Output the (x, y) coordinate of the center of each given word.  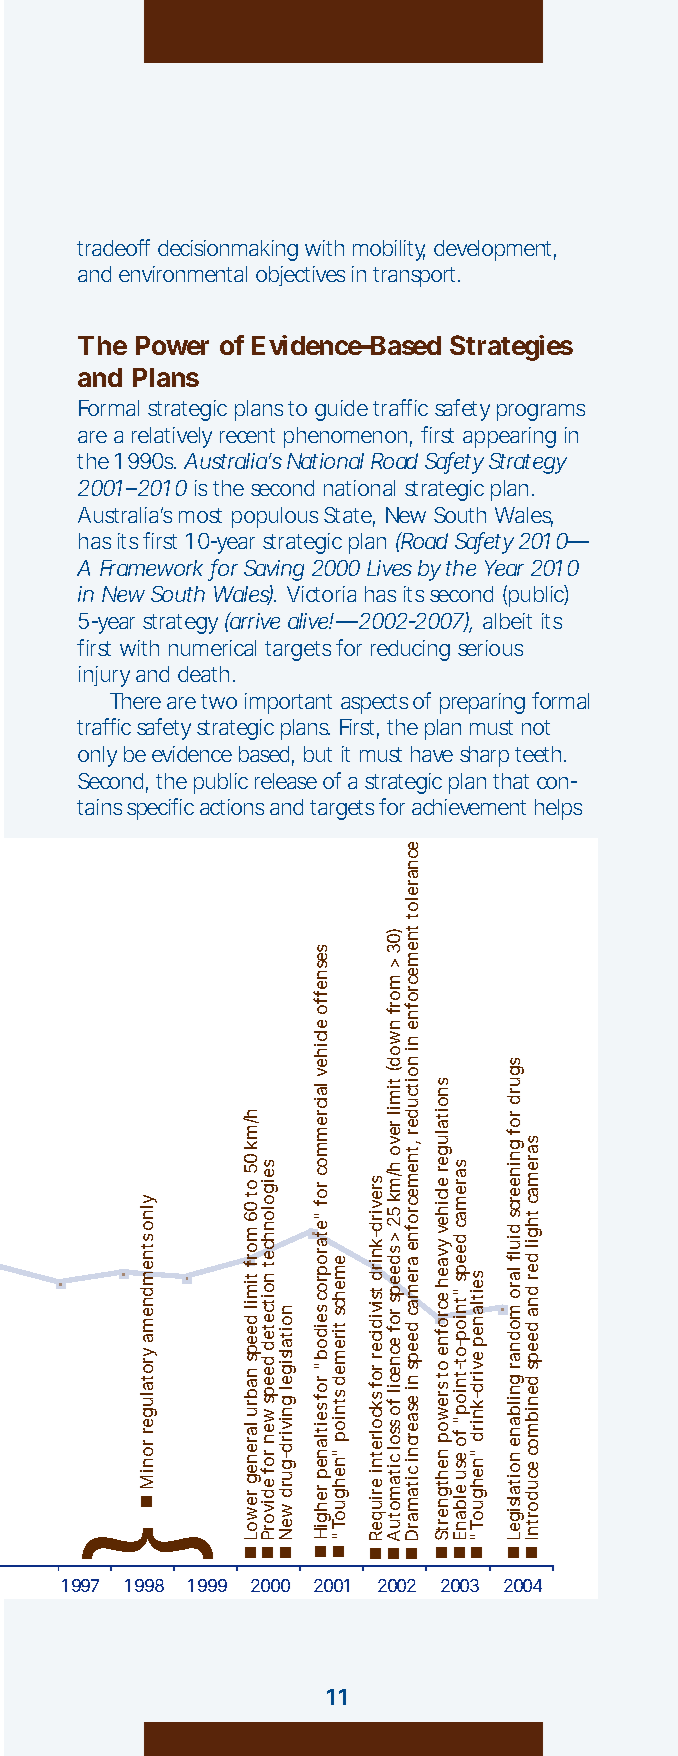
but (318, 754)
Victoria (321, 594)
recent (247, 435)
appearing (509, 437)
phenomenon (348, 437)
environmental (183, 274)
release (286, 781)
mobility (389, 250)
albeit (507, 621)
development (495, 250)
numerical (212, 648)
